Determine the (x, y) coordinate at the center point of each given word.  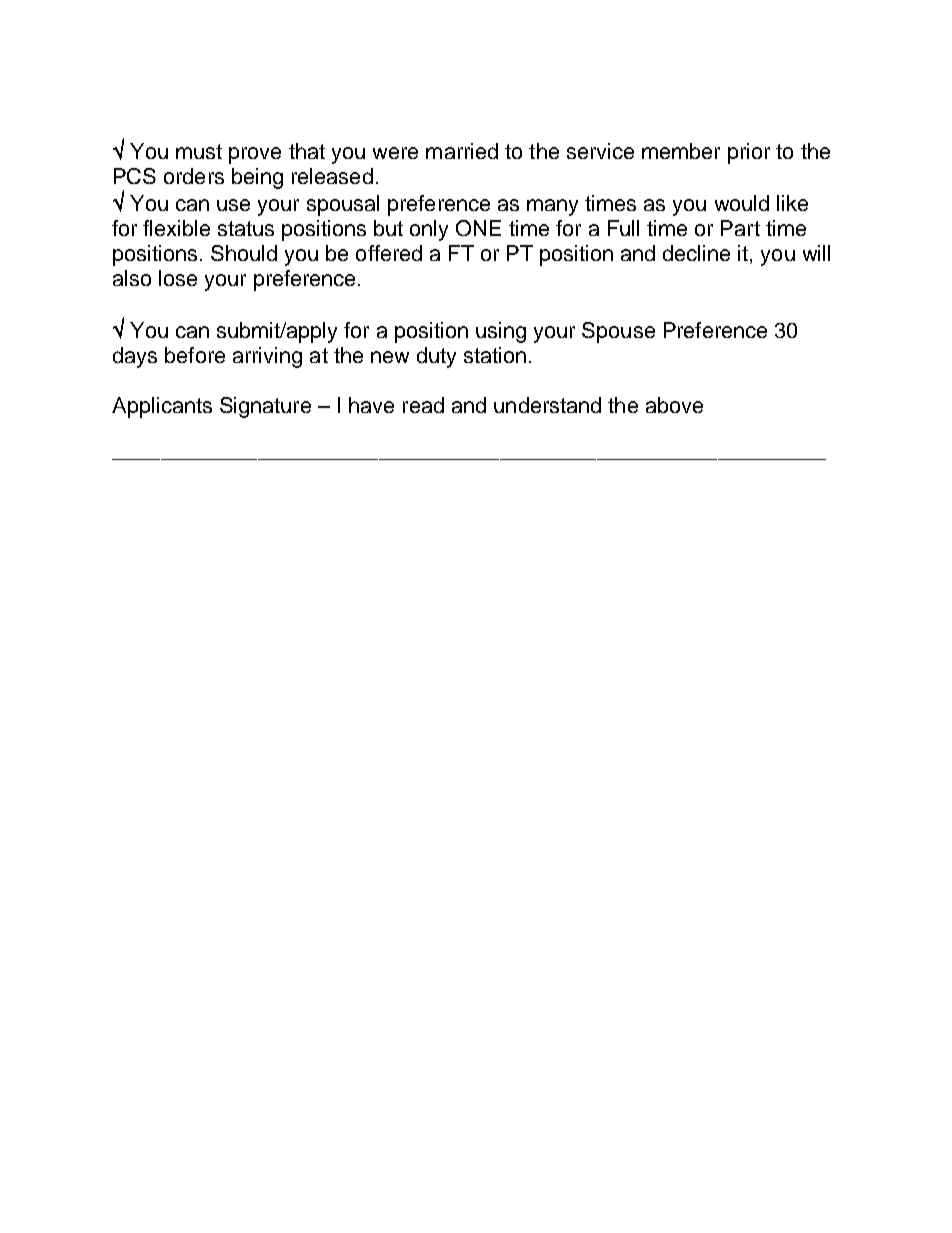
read (423, 405)
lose (178, 278)
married (462, 151)
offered (389, 253)
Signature (265, 407)
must (199, 151)
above (674, 405)
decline (696, 253)
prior (749, 153)
